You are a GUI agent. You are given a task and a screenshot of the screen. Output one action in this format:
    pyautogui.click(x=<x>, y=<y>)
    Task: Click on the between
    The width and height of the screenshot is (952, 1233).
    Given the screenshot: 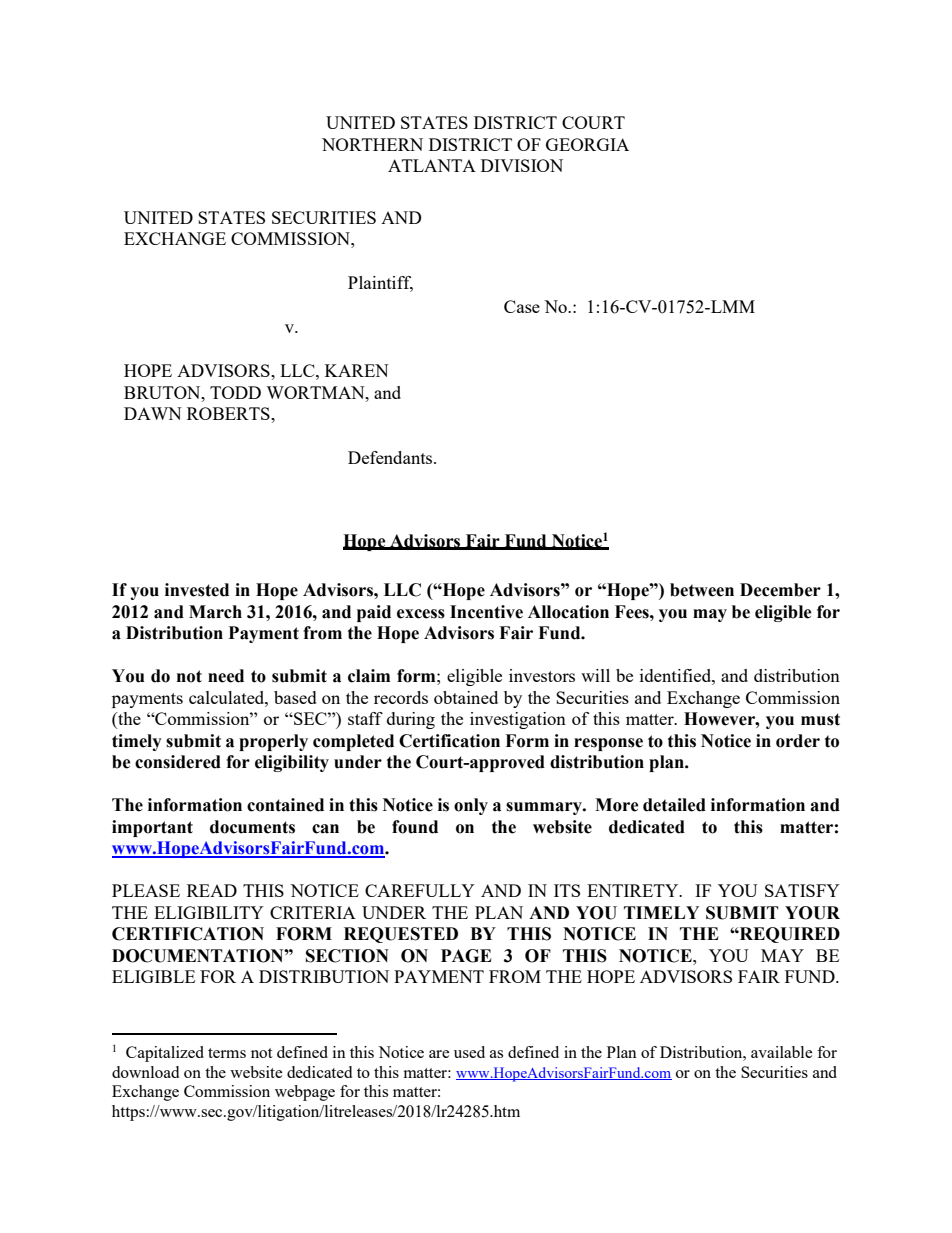 What is the action you would take?
    pyautogui.click(x=702, y=590)
